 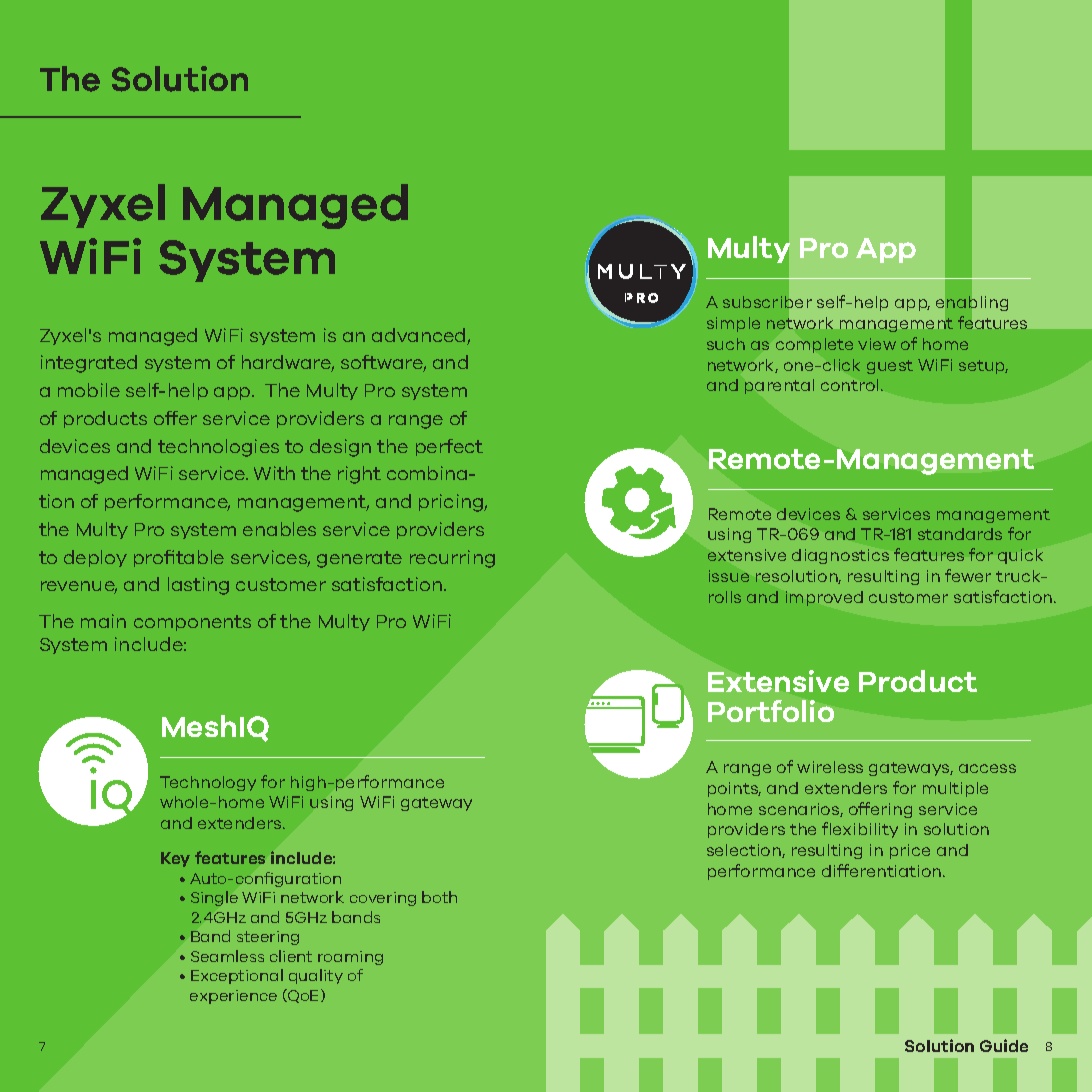 What do you see at coordinates (175, 859) in the screenshot?
I see `Key` at bounding box center [175, 859].
